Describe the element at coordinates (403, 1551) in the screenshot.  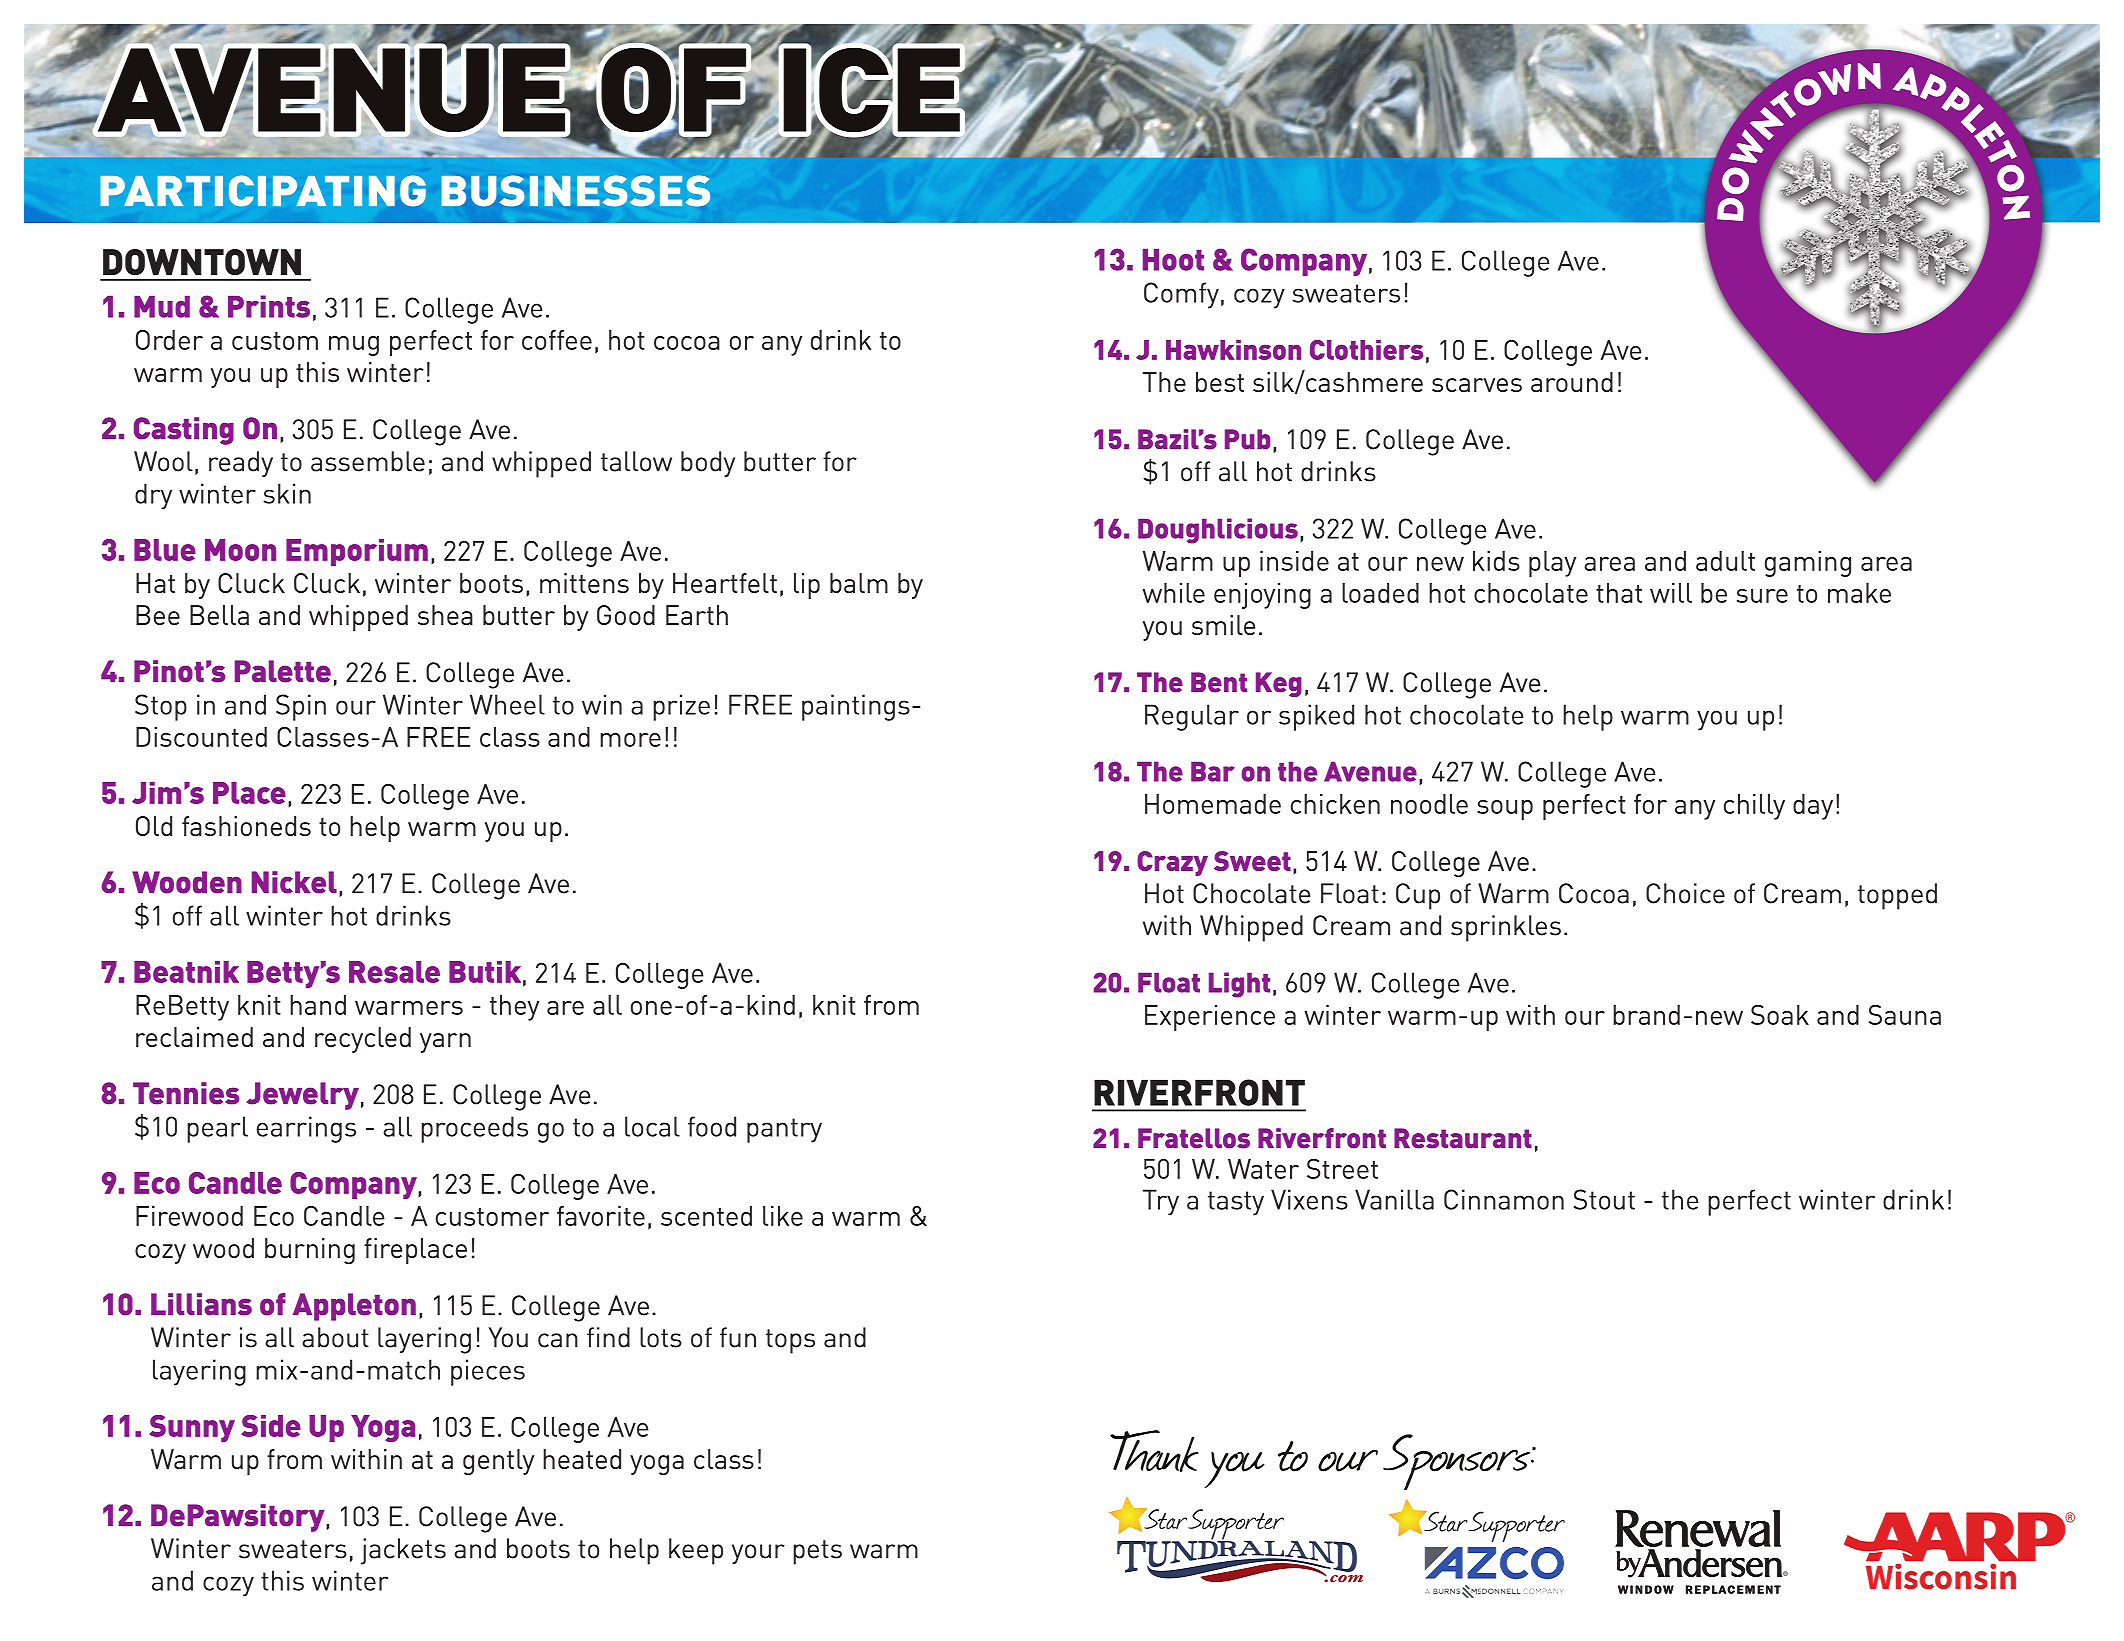
I see `jackets` at that location.
